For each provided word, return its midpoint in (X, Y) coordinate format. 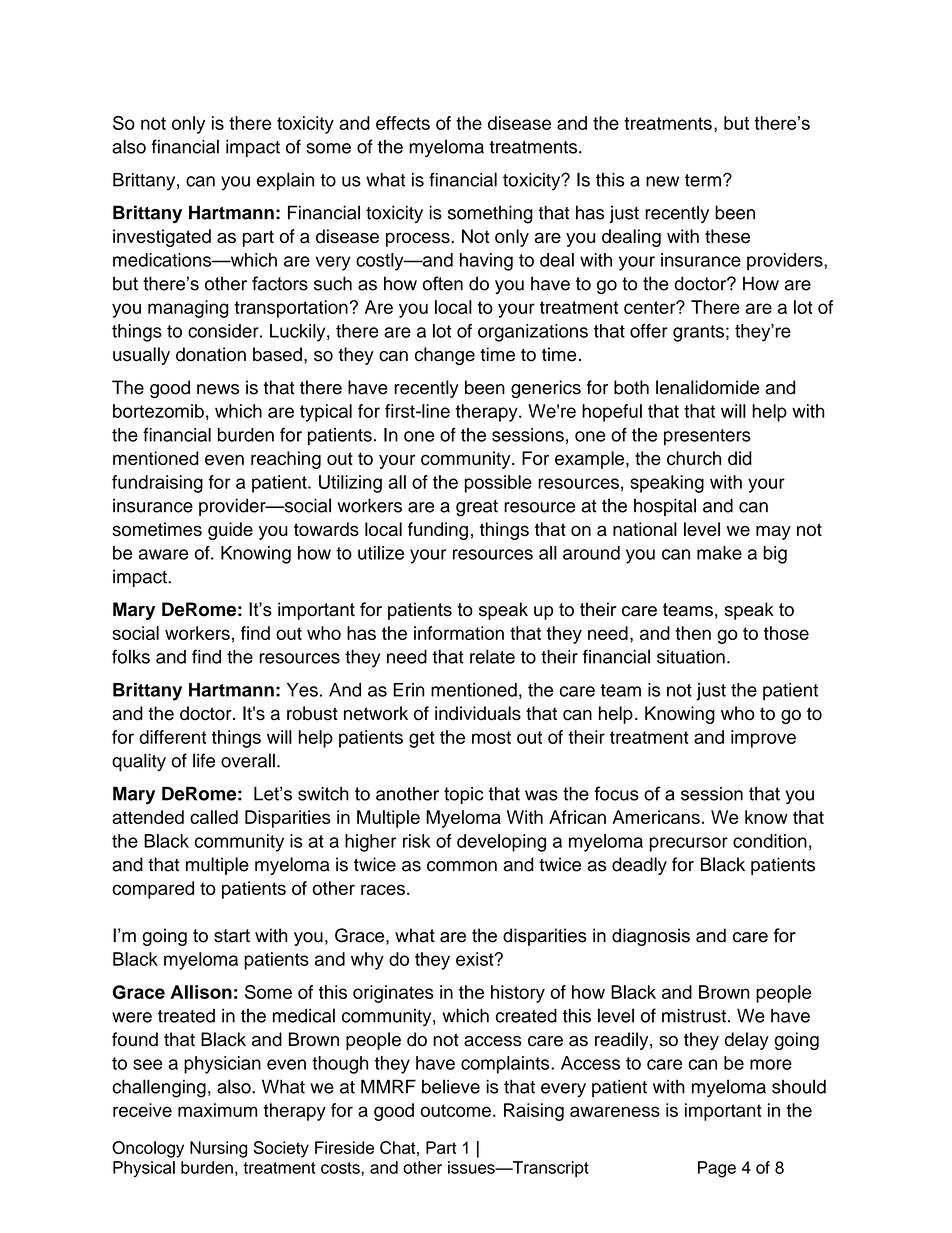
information (459, 633)
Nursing (218, 1149)
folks (131, 656)
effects (403, 123)
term (703, 180)
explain (285, 181)
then (693, 633)
